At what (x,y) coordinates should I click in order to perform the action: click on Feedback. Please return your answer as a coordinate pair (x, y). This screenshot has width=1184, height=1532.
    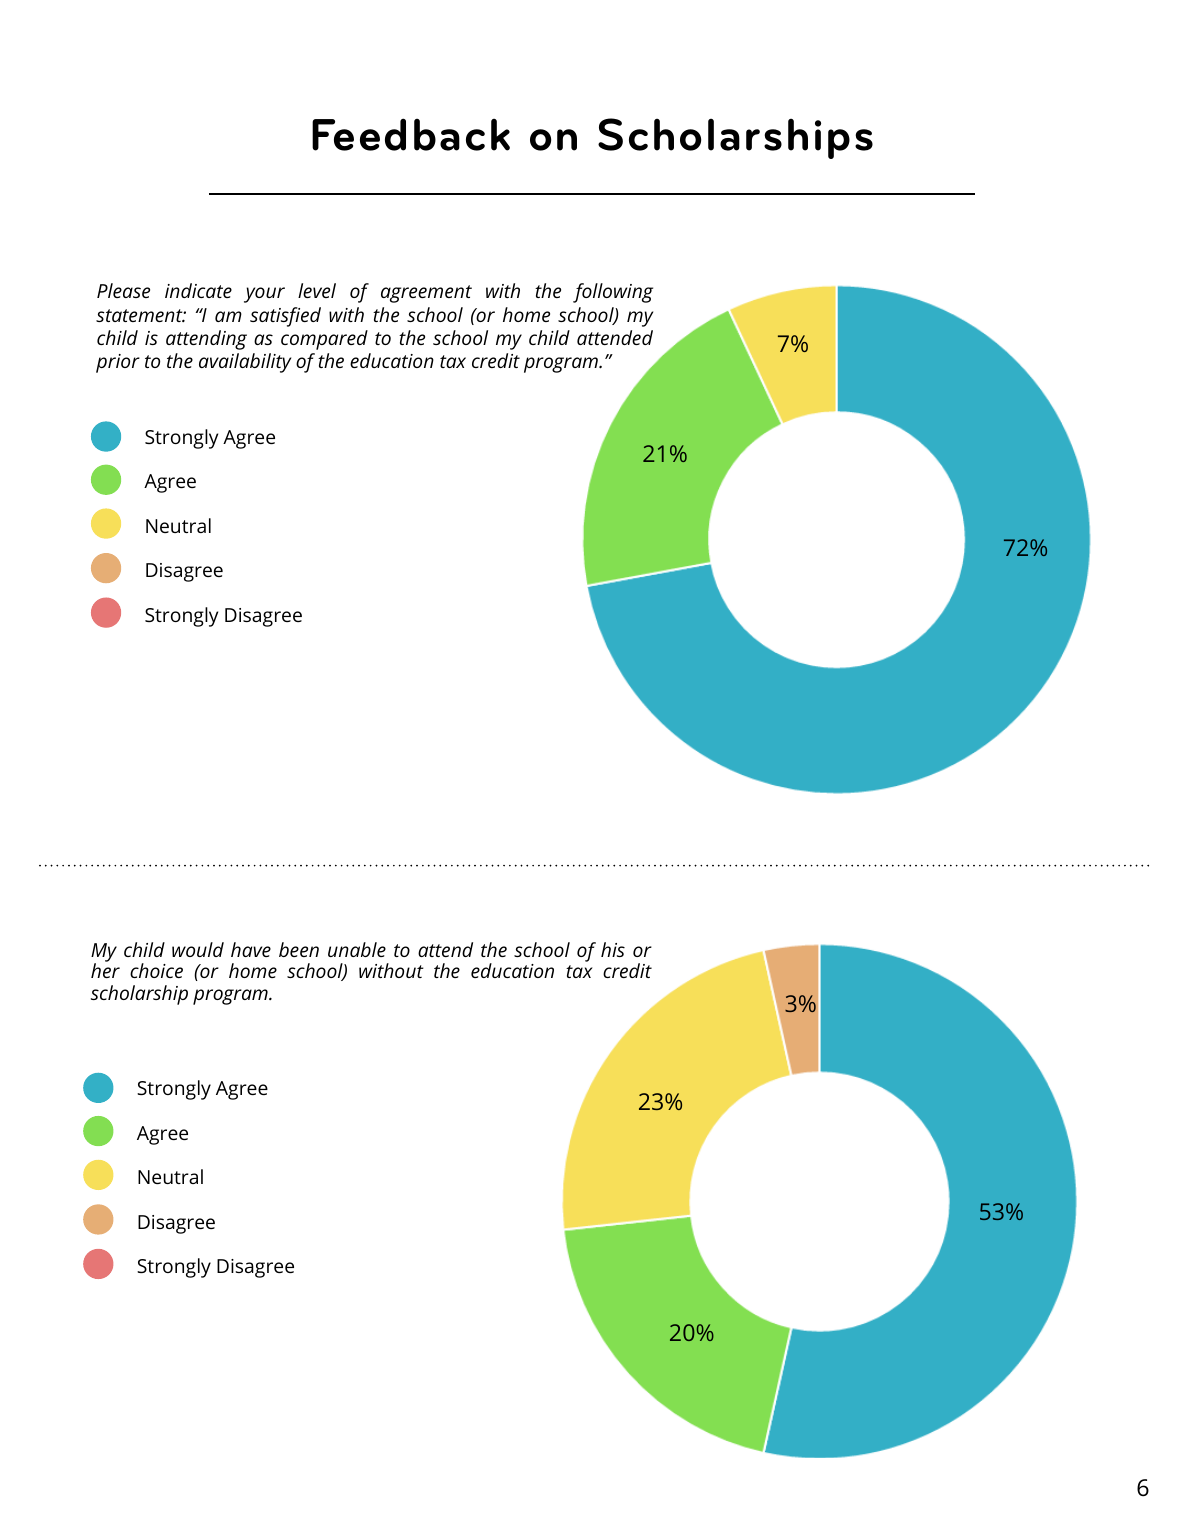
    Looking at the image, I should click on (411, 134).
